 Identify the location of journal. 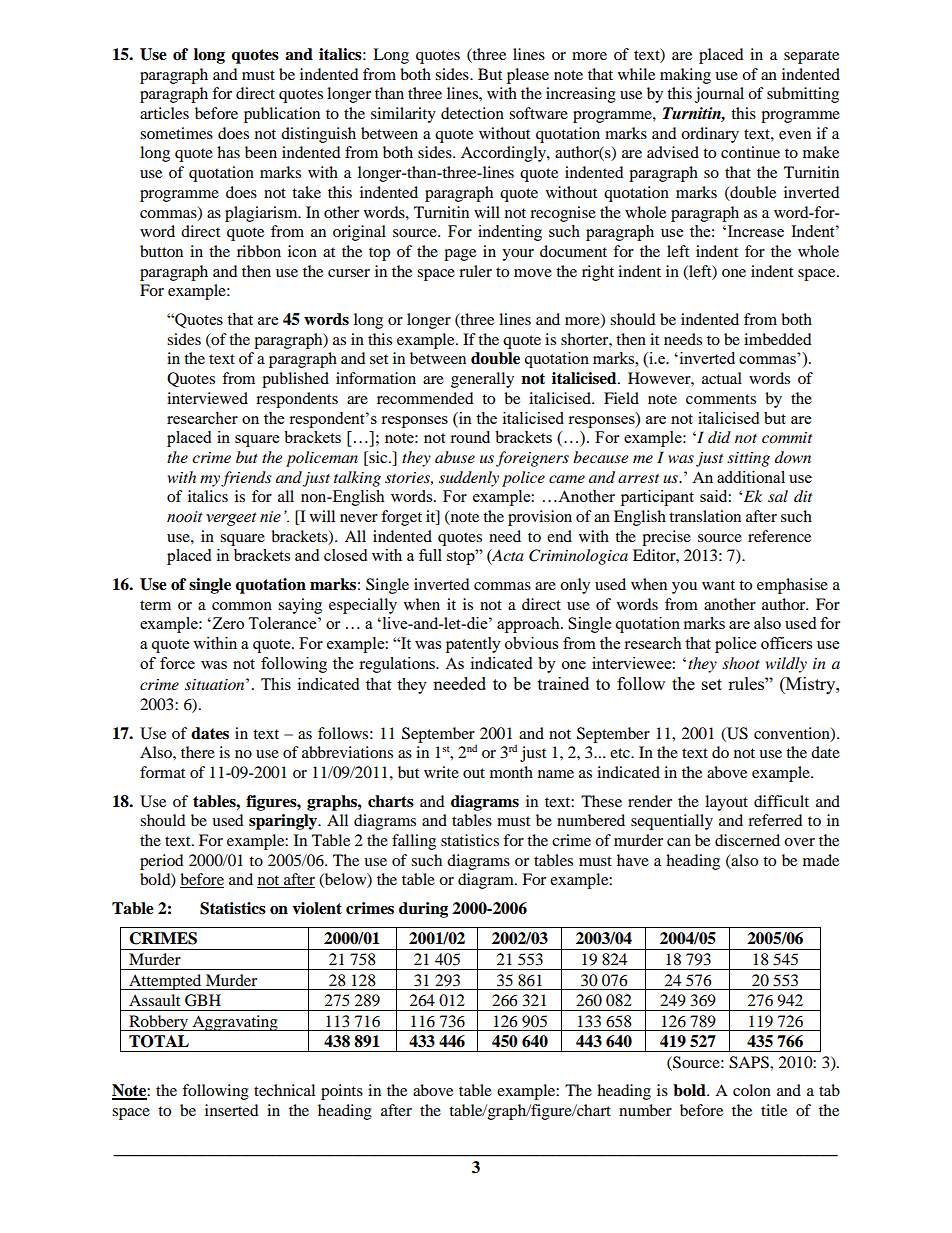
(719, 95).
